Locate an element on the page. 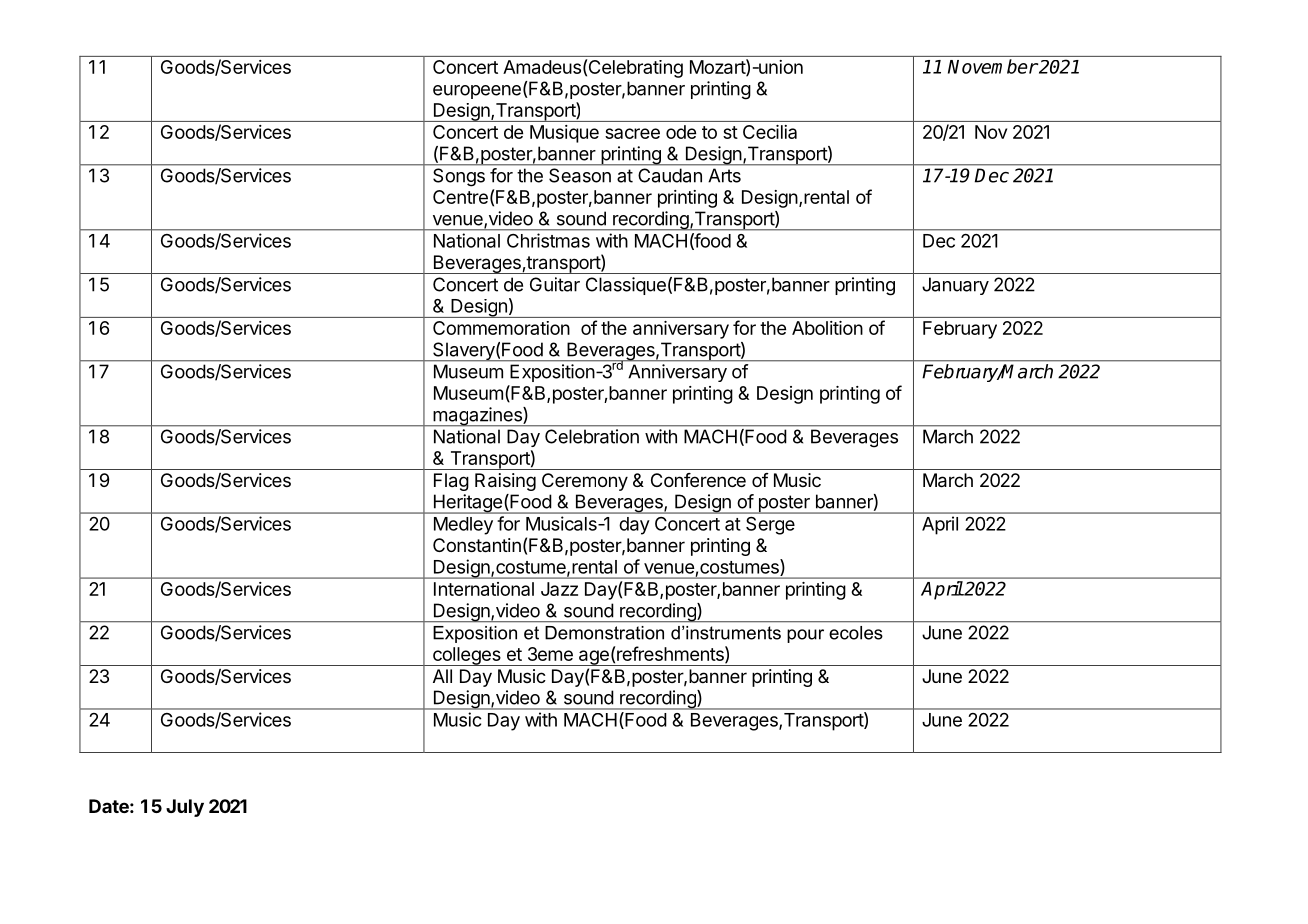 This page has width=1308, height=924. Season is located at coordinates (580, 175).
